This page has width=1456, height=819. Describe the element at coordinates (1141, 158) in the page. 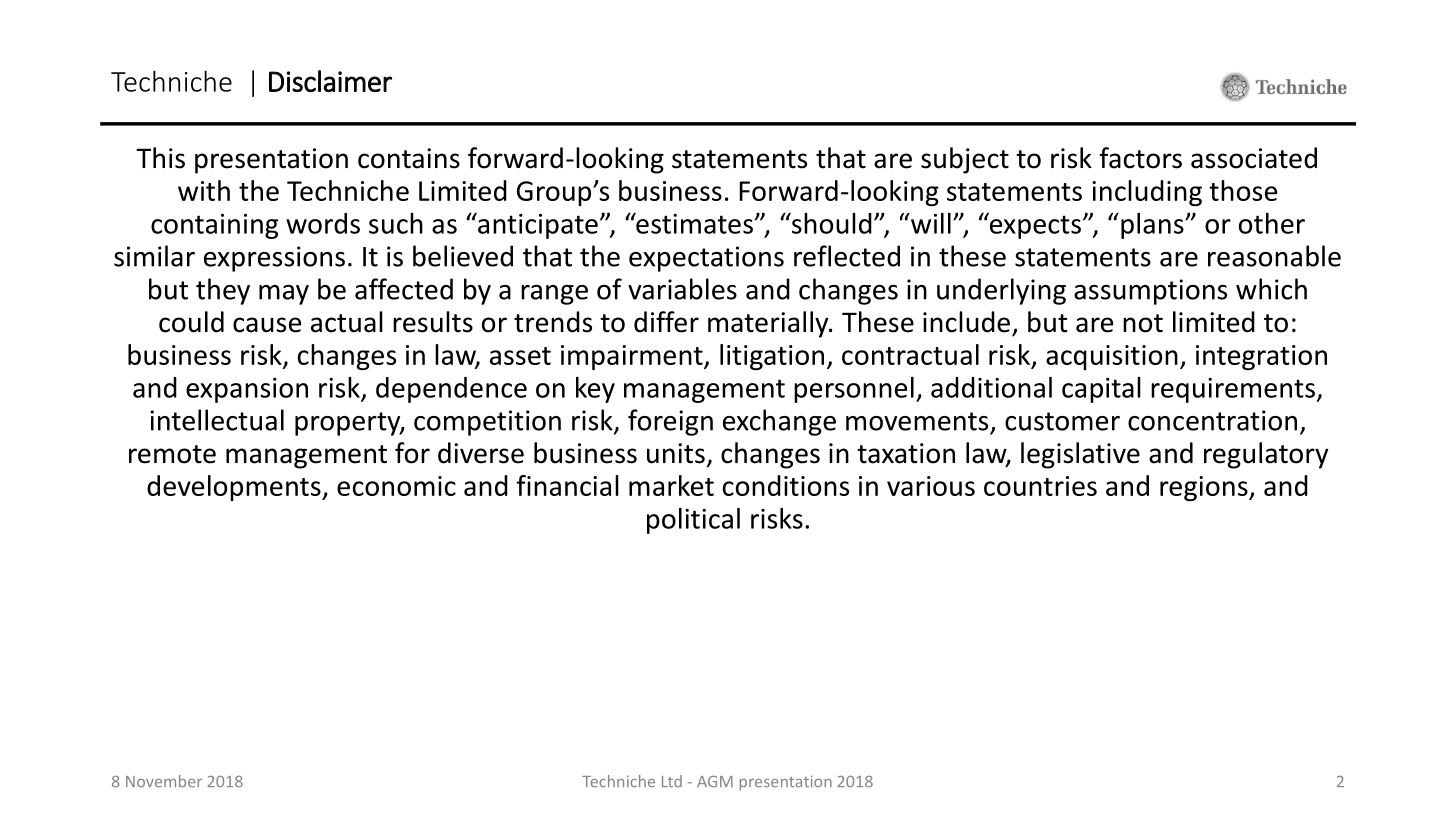

I see `factors` at that location.
